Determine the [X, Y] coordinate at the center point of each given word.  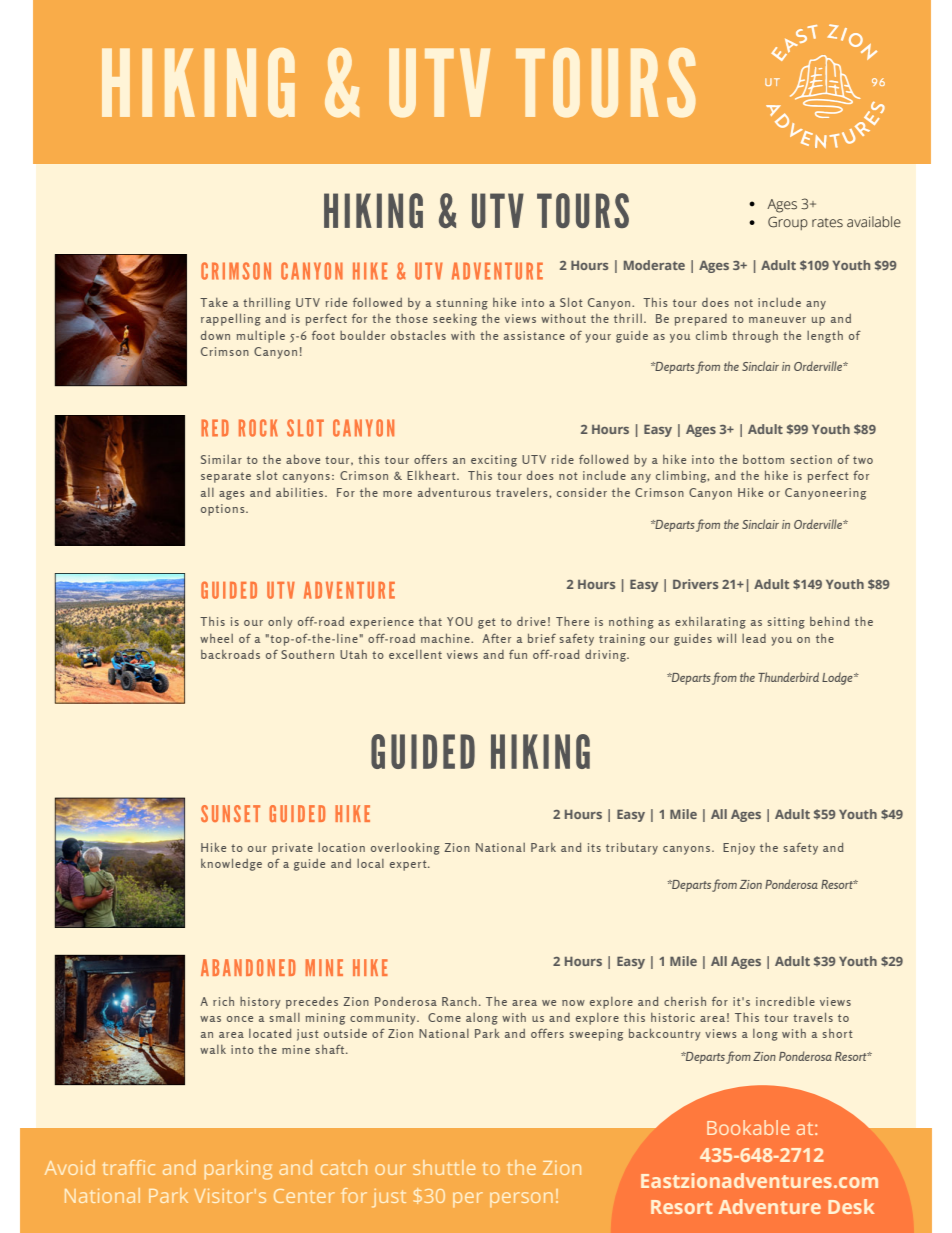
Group [788, 223]
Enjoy [739, 849]
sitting [786, 623]
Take [214, 302]
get [487, 623]
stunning [462, 304]
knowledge [231, 865]
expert [409, 865]
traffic [129, 1167]
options [224, 510]
